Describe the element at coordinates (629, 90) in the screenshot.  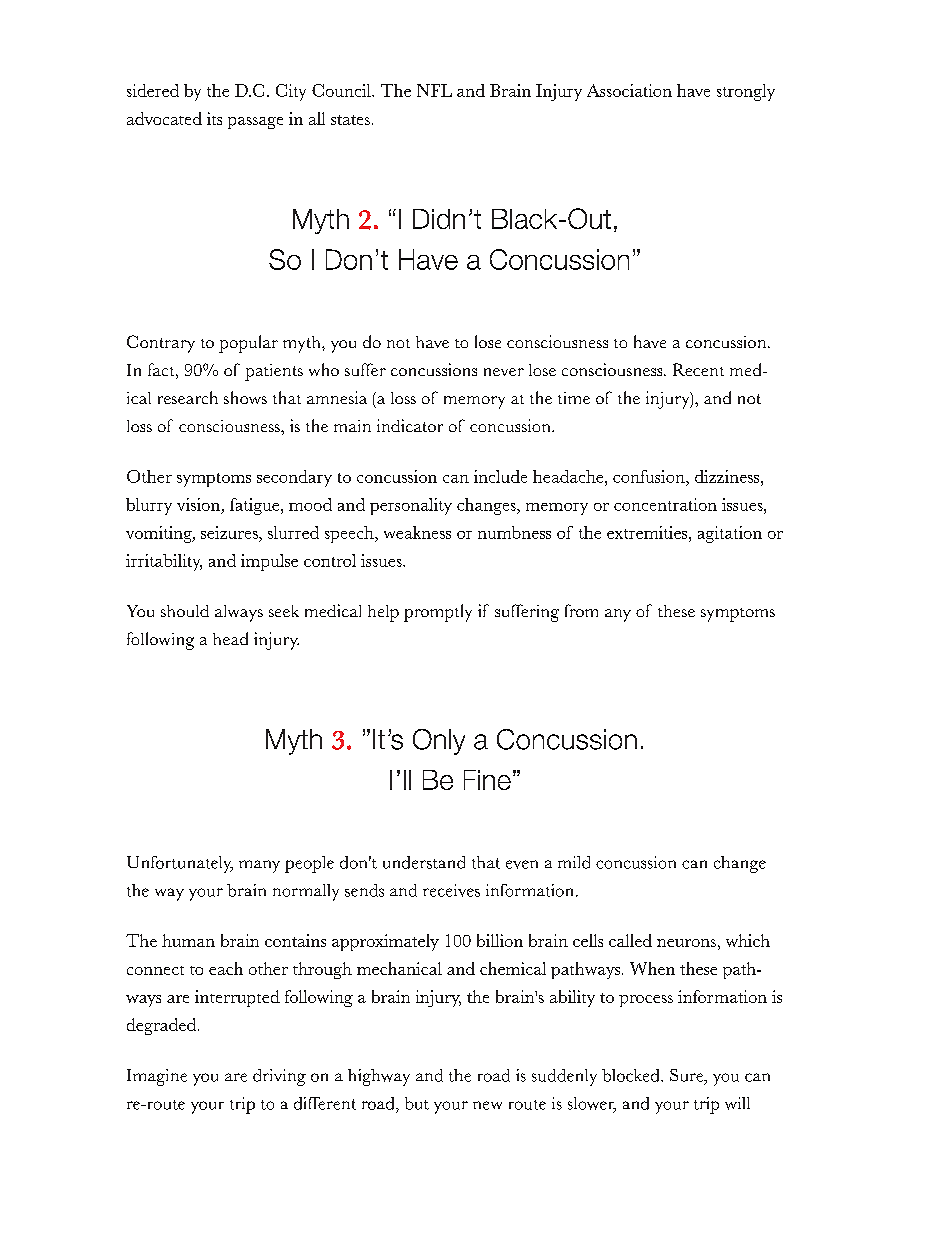
I see `Association` at that location.
